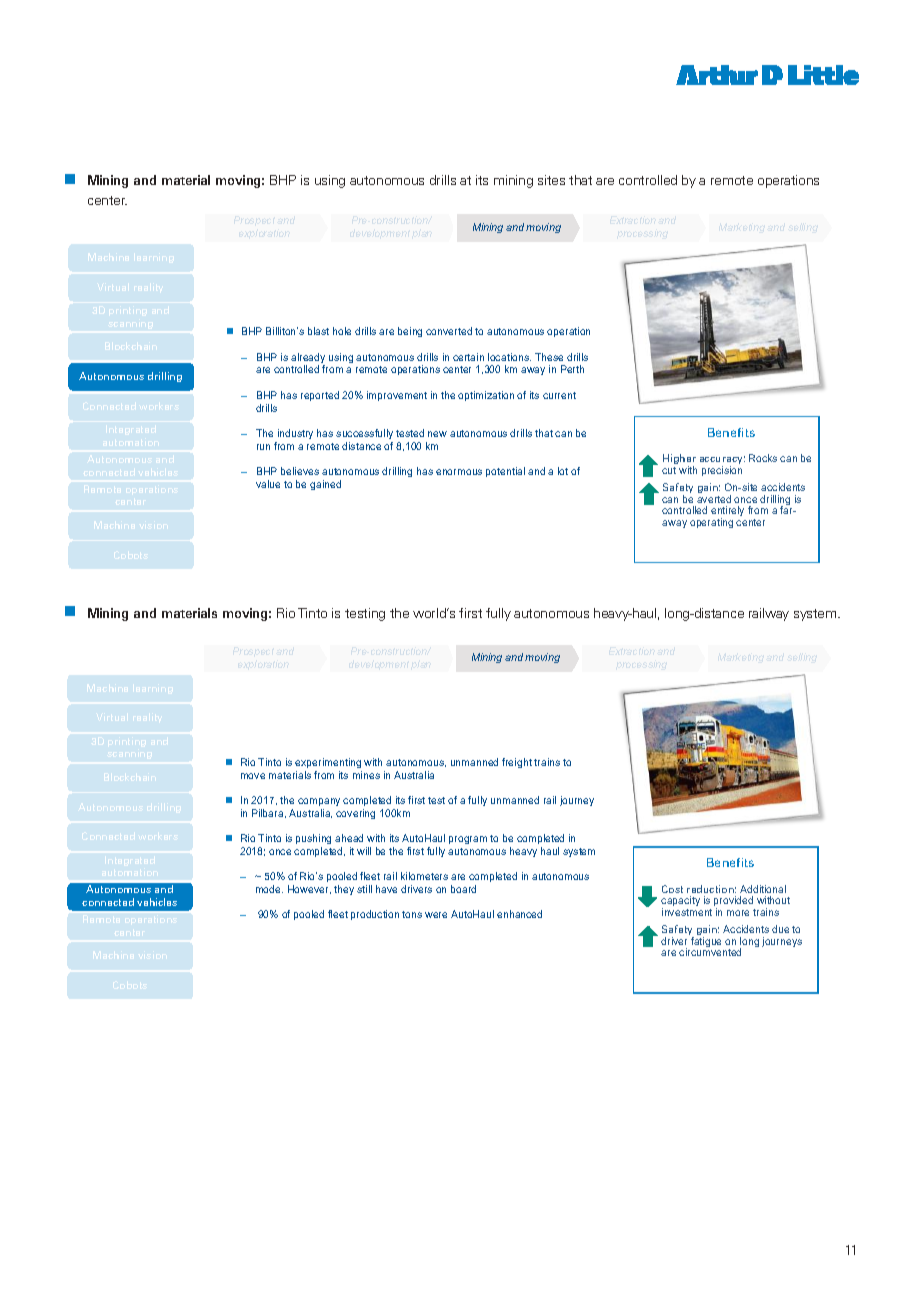 This screenshot has width=924, height=1308. I want to click on production, so click(375, 915).
